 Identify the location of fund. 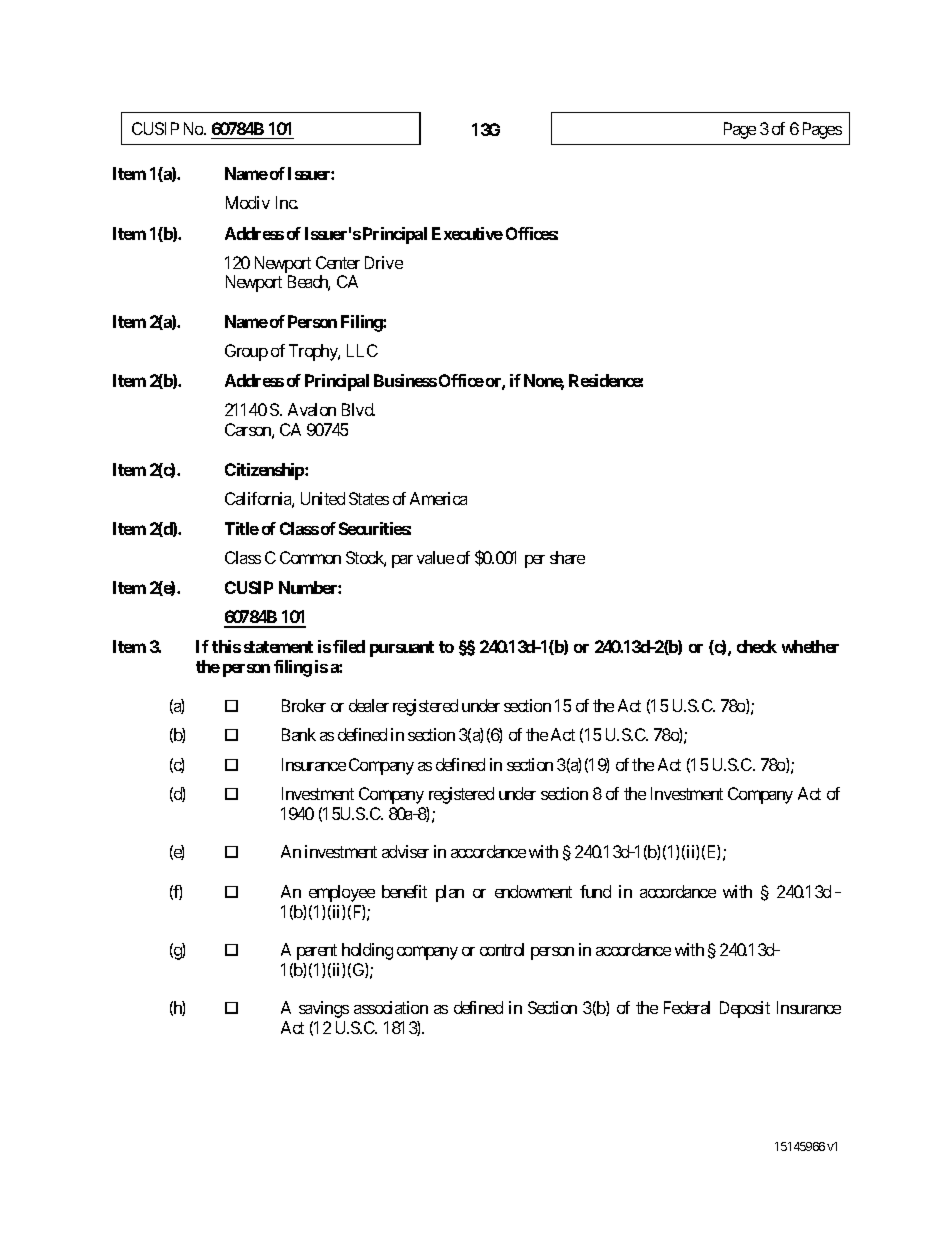
(595, 891).
